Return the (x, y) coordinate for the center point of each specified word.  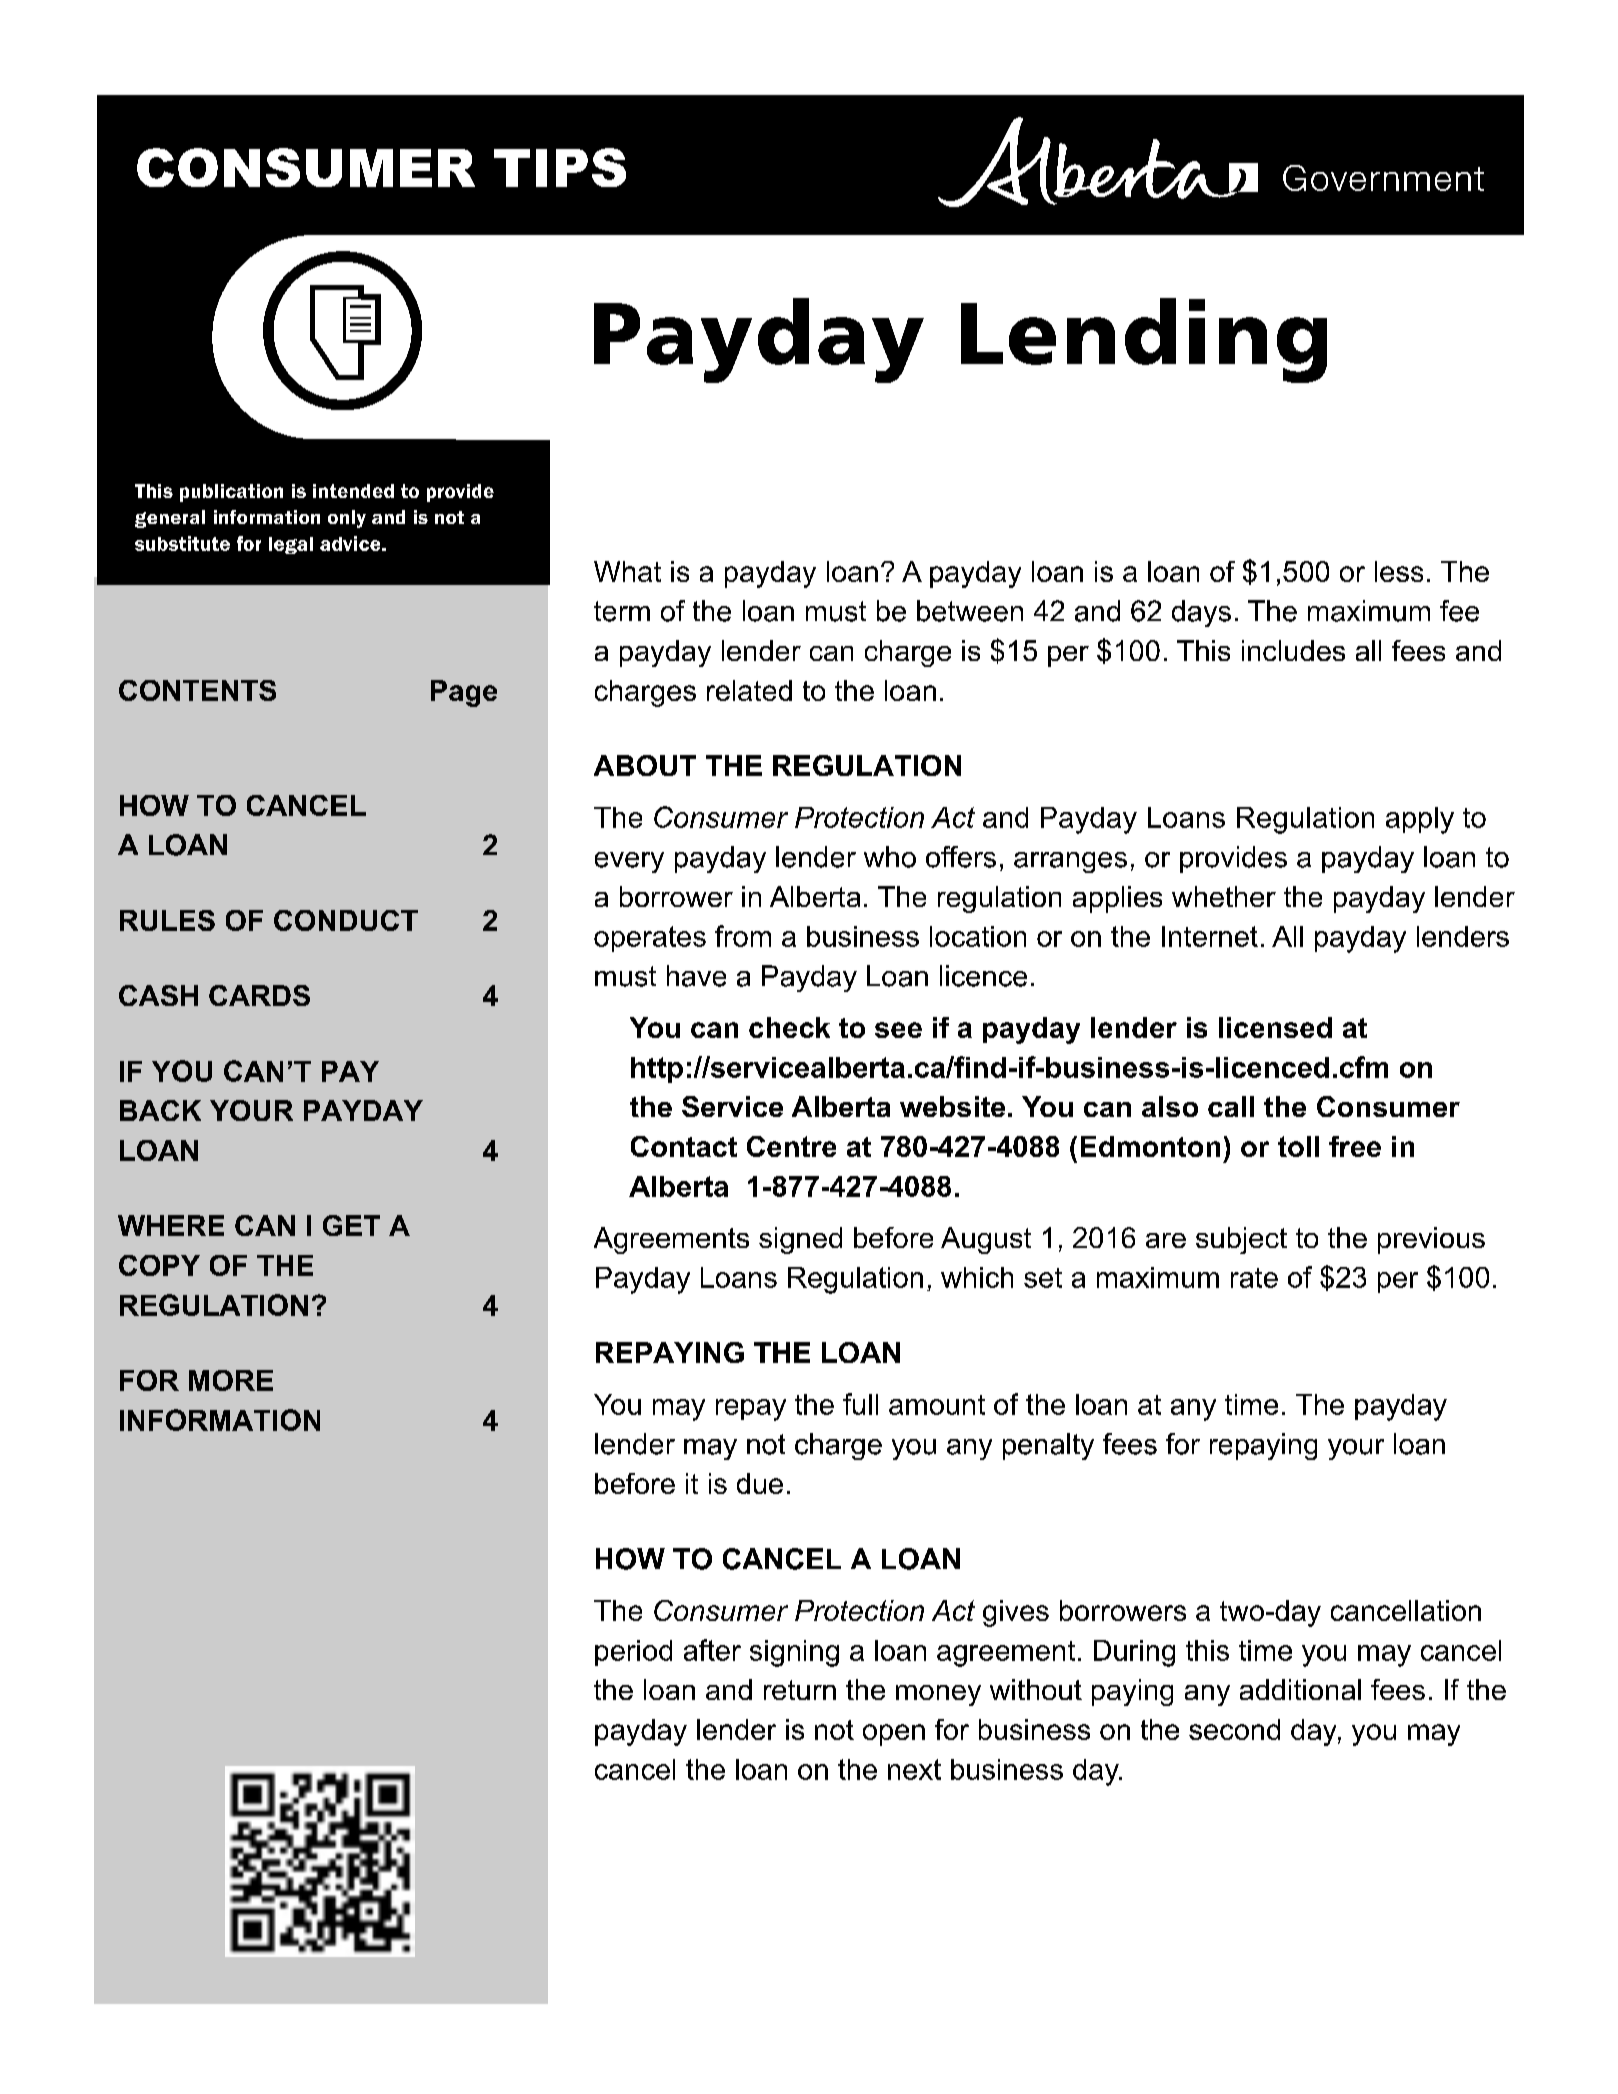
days (1201, 613)
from (743, 936)
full (860, 1404)
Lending (1144, 340)
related (749, 690)
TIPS (560, 167)
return (800, 1690)
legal (291, 545)
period (633, 1653)
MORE (231, 1380)
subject (1241, 1240)
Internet (1210, 936)
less (1399, 571)
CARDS (259, 995)
